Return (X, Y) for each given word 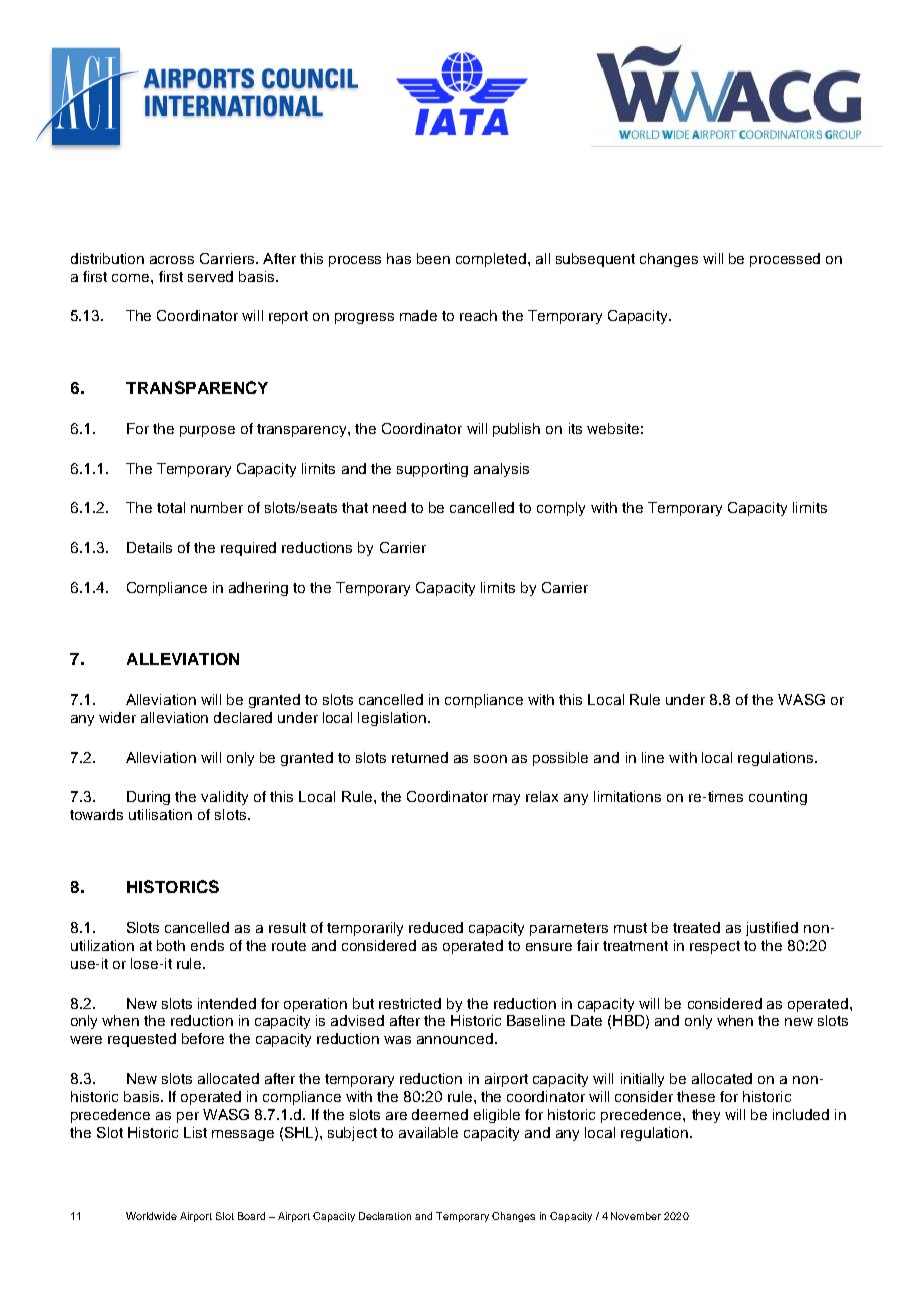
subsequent (595, 260)
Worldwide (151, 1216)
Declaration (385, 1216)
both (171, 945)
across (172, 260)
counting (778, 798)
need (389, 507)
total (171, 507)
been (433, 258)
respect (715, 947)
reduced (436, 927)
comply (561, 509)
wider (117, 717)
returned (420, 757)
